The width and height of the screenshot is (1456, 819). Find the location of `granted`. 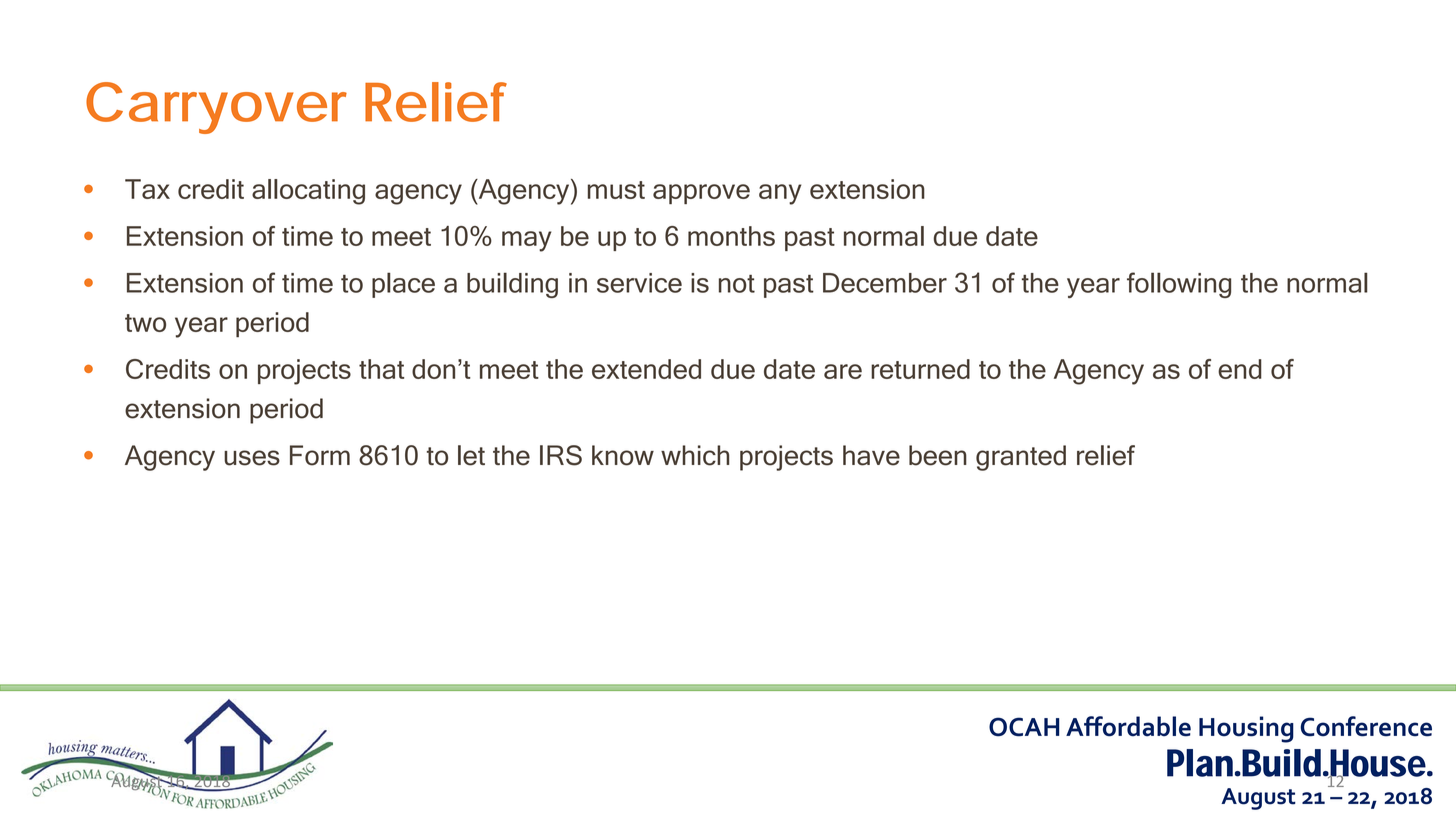

granted is located at coordinates (1021, 458).
